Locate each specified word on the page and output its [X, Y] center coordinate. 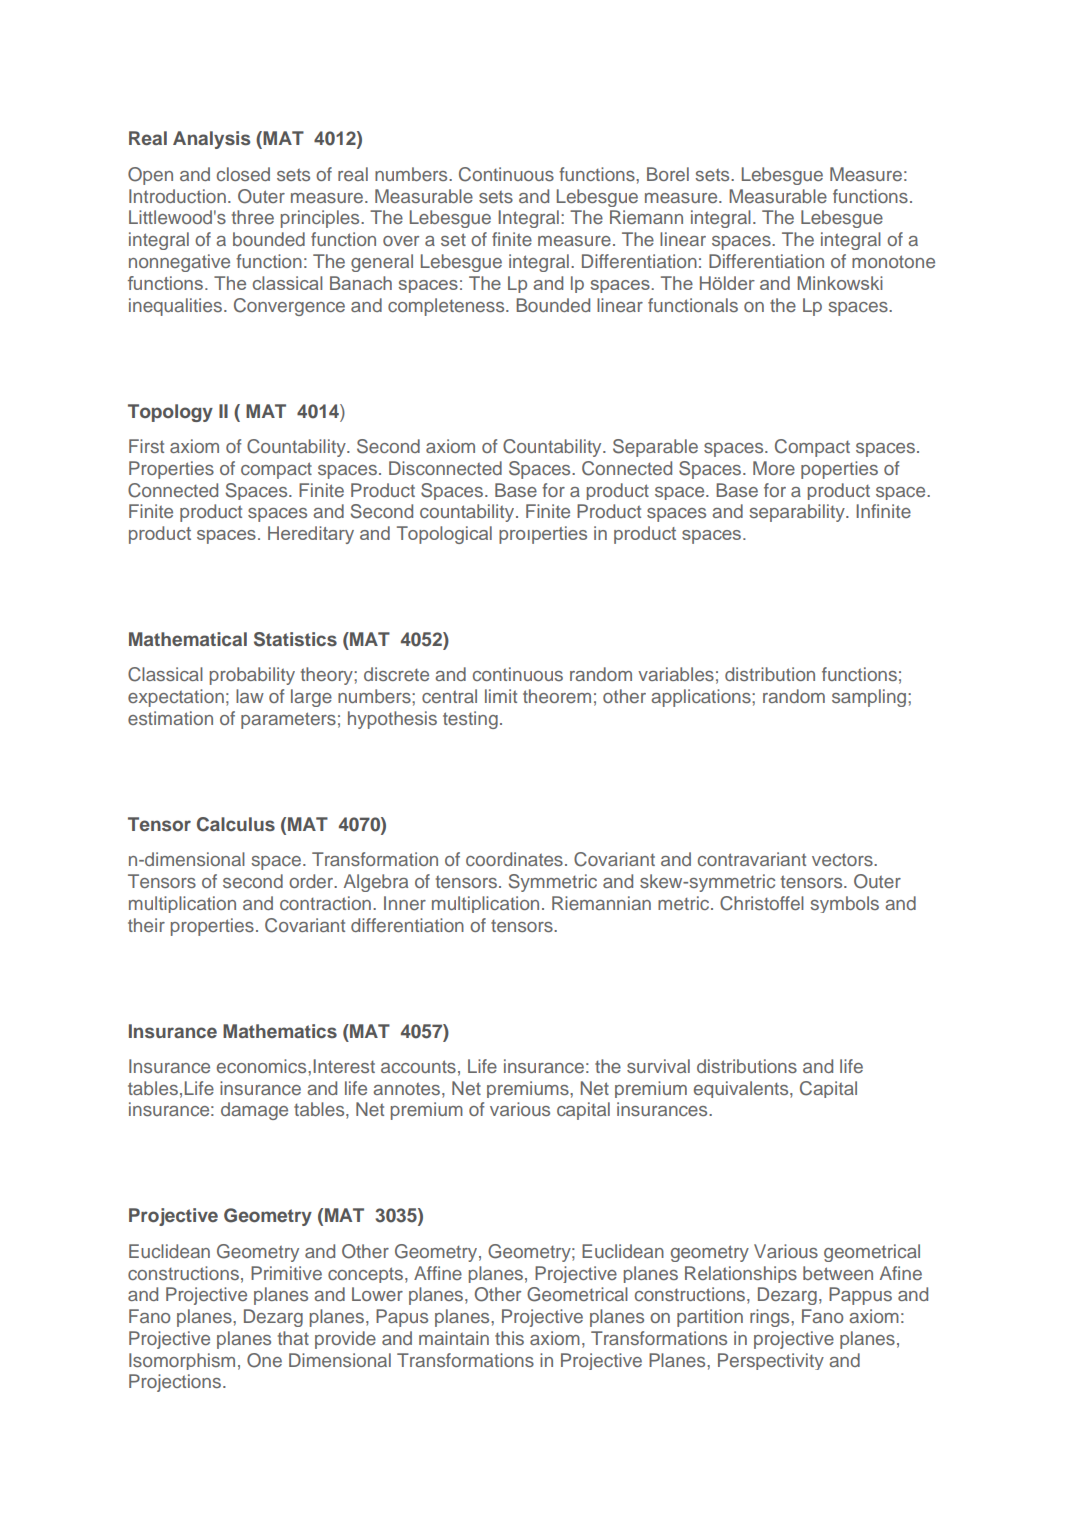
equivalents [742, 1089]
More [774, 468]
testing [470, 720]
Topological [444, 535]
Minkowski [840, 283]
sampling [870, 698]
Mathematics [280, 1031]
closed [243, 174]
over [401, 241]
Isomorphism [182, 1361]
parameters [288, 720]
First [146, 446]
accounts [418, 1066]
